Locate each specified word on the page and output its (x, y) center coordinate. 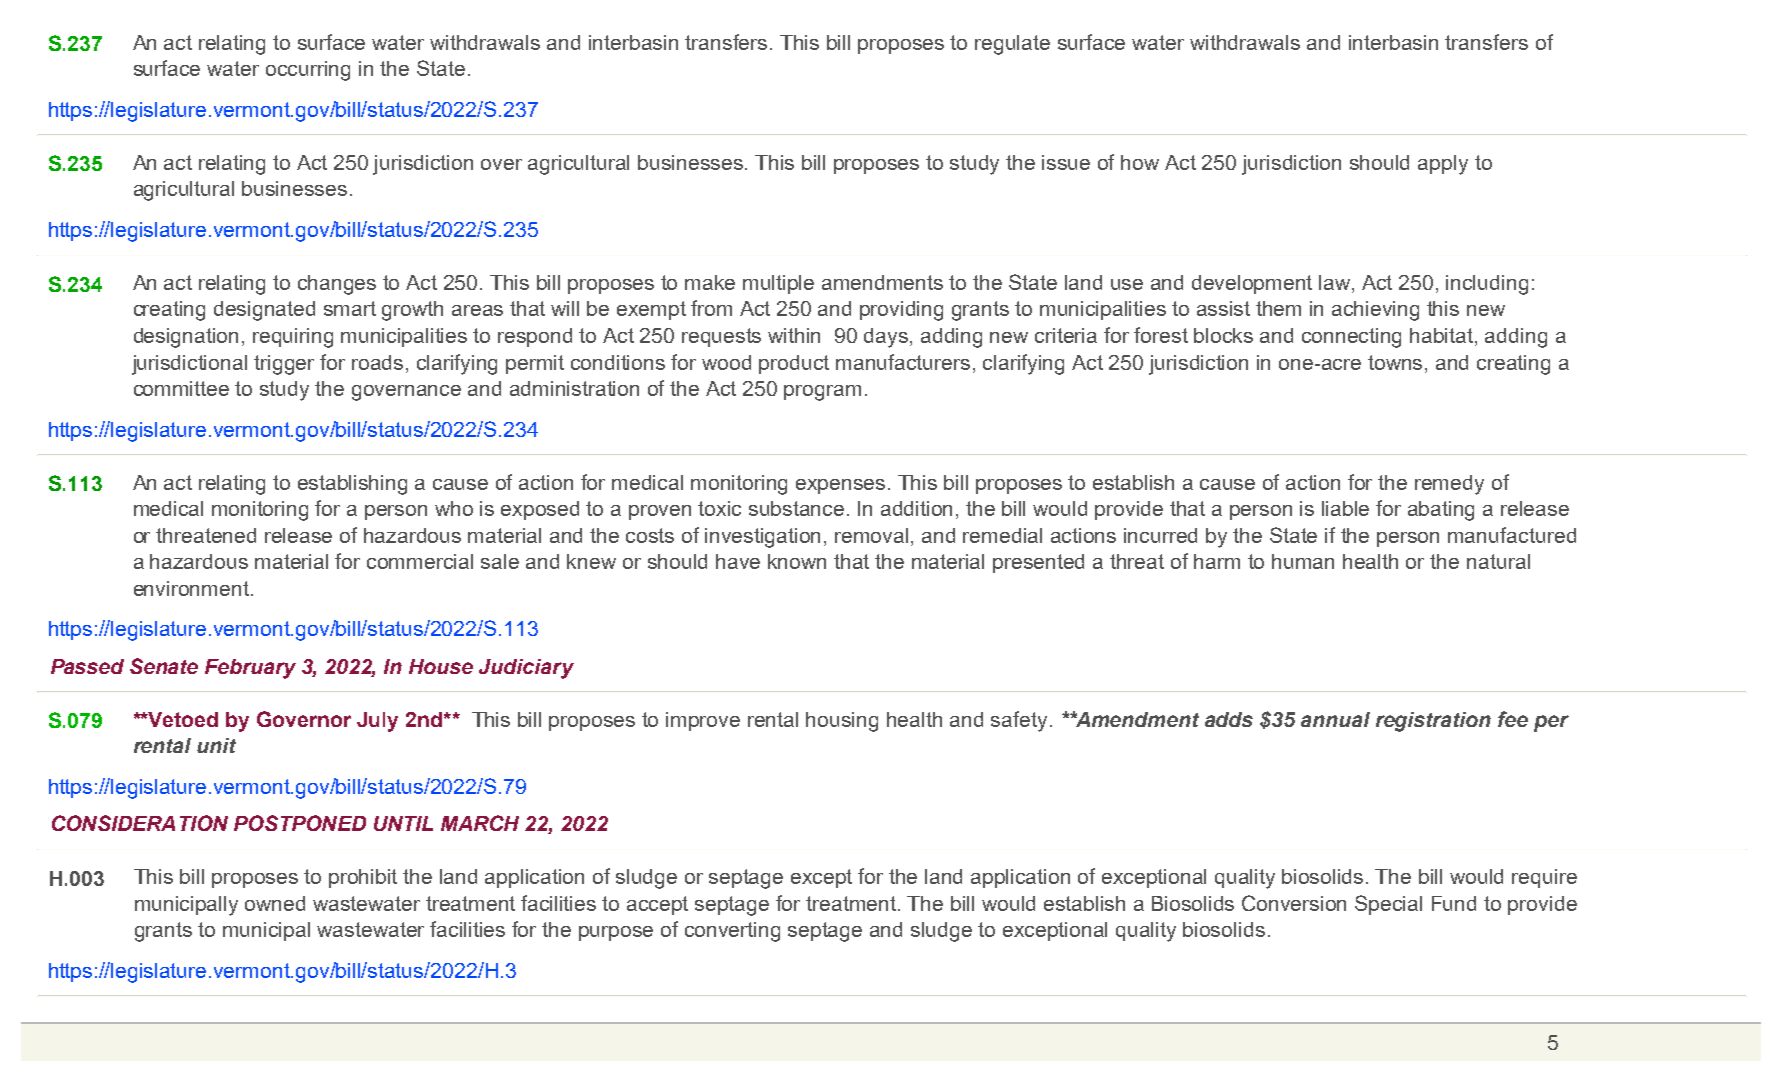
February (250, 669)
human (1303, 561)
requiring (293, 338)
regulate (1012, 45)
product (794, 364)
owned (275, 903)
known (797, 561)
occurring (308, 71)
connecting (1351, 338)
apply (1443, 165)
